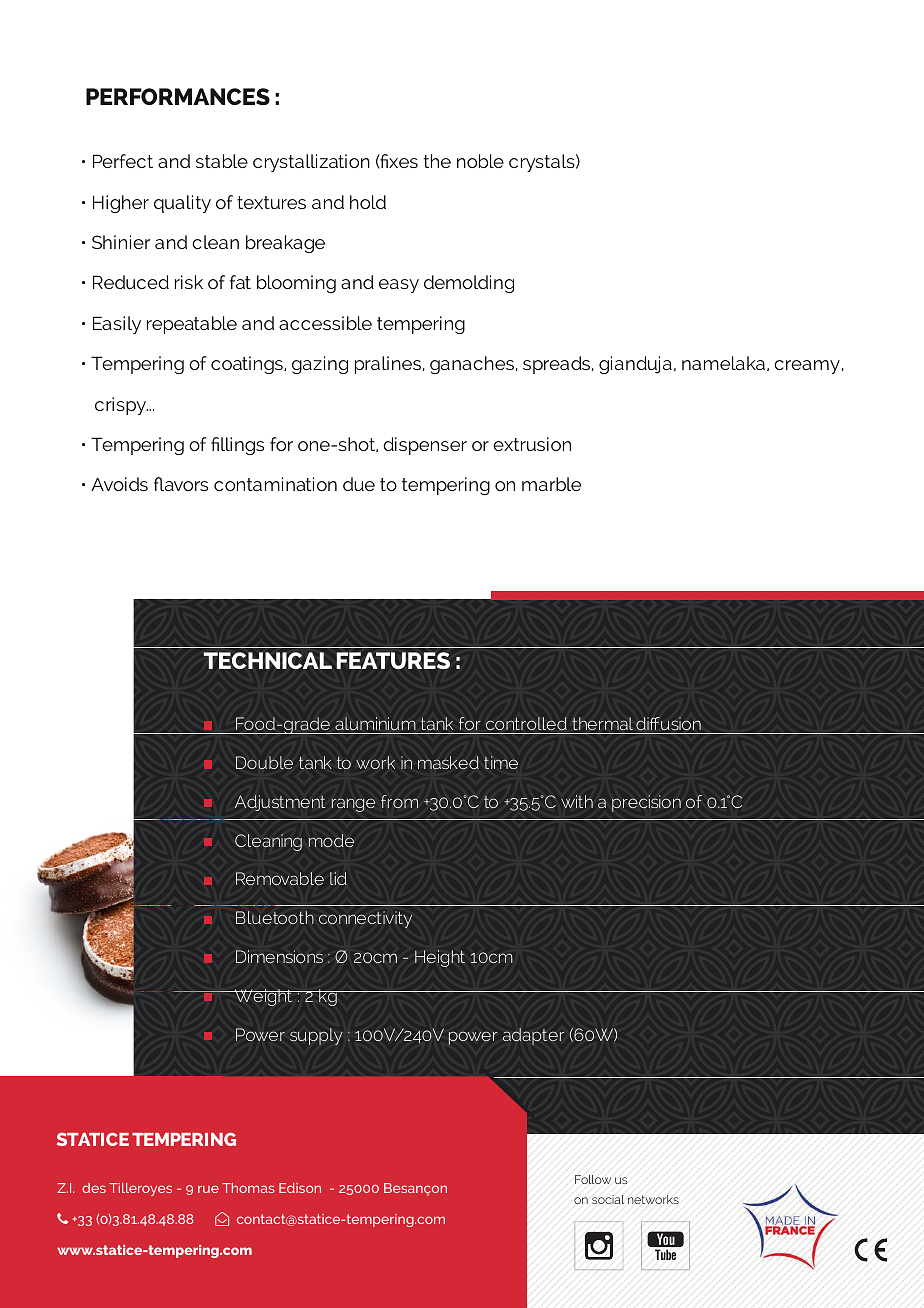  Describe the element at coordinates (602, 723) in the screenshot. I see `thermal` at that location.
